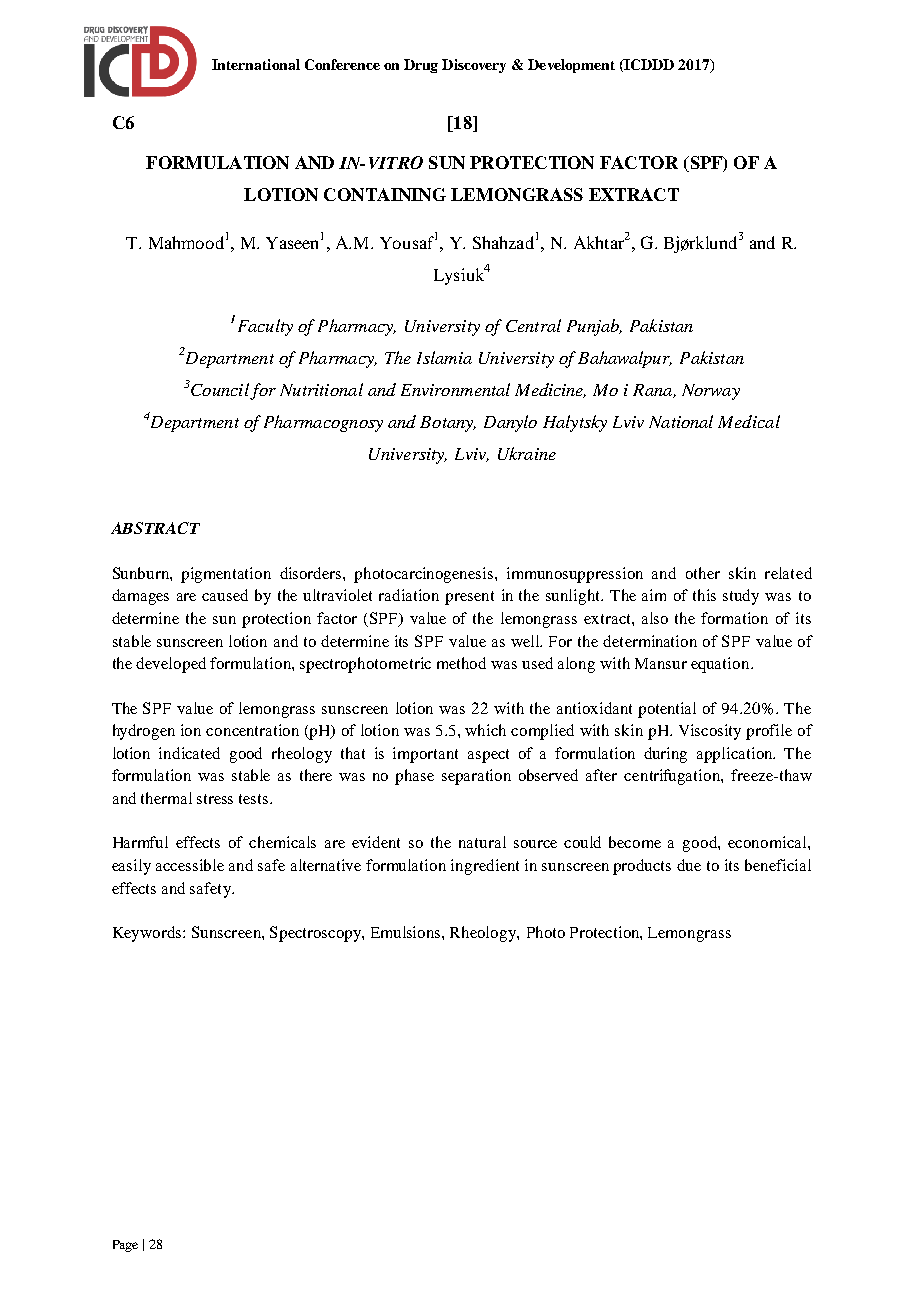 The height and width of the image is (1308, 924). Describe the element at coordinates (571, 66) in the image. I see `Development` at that location.
